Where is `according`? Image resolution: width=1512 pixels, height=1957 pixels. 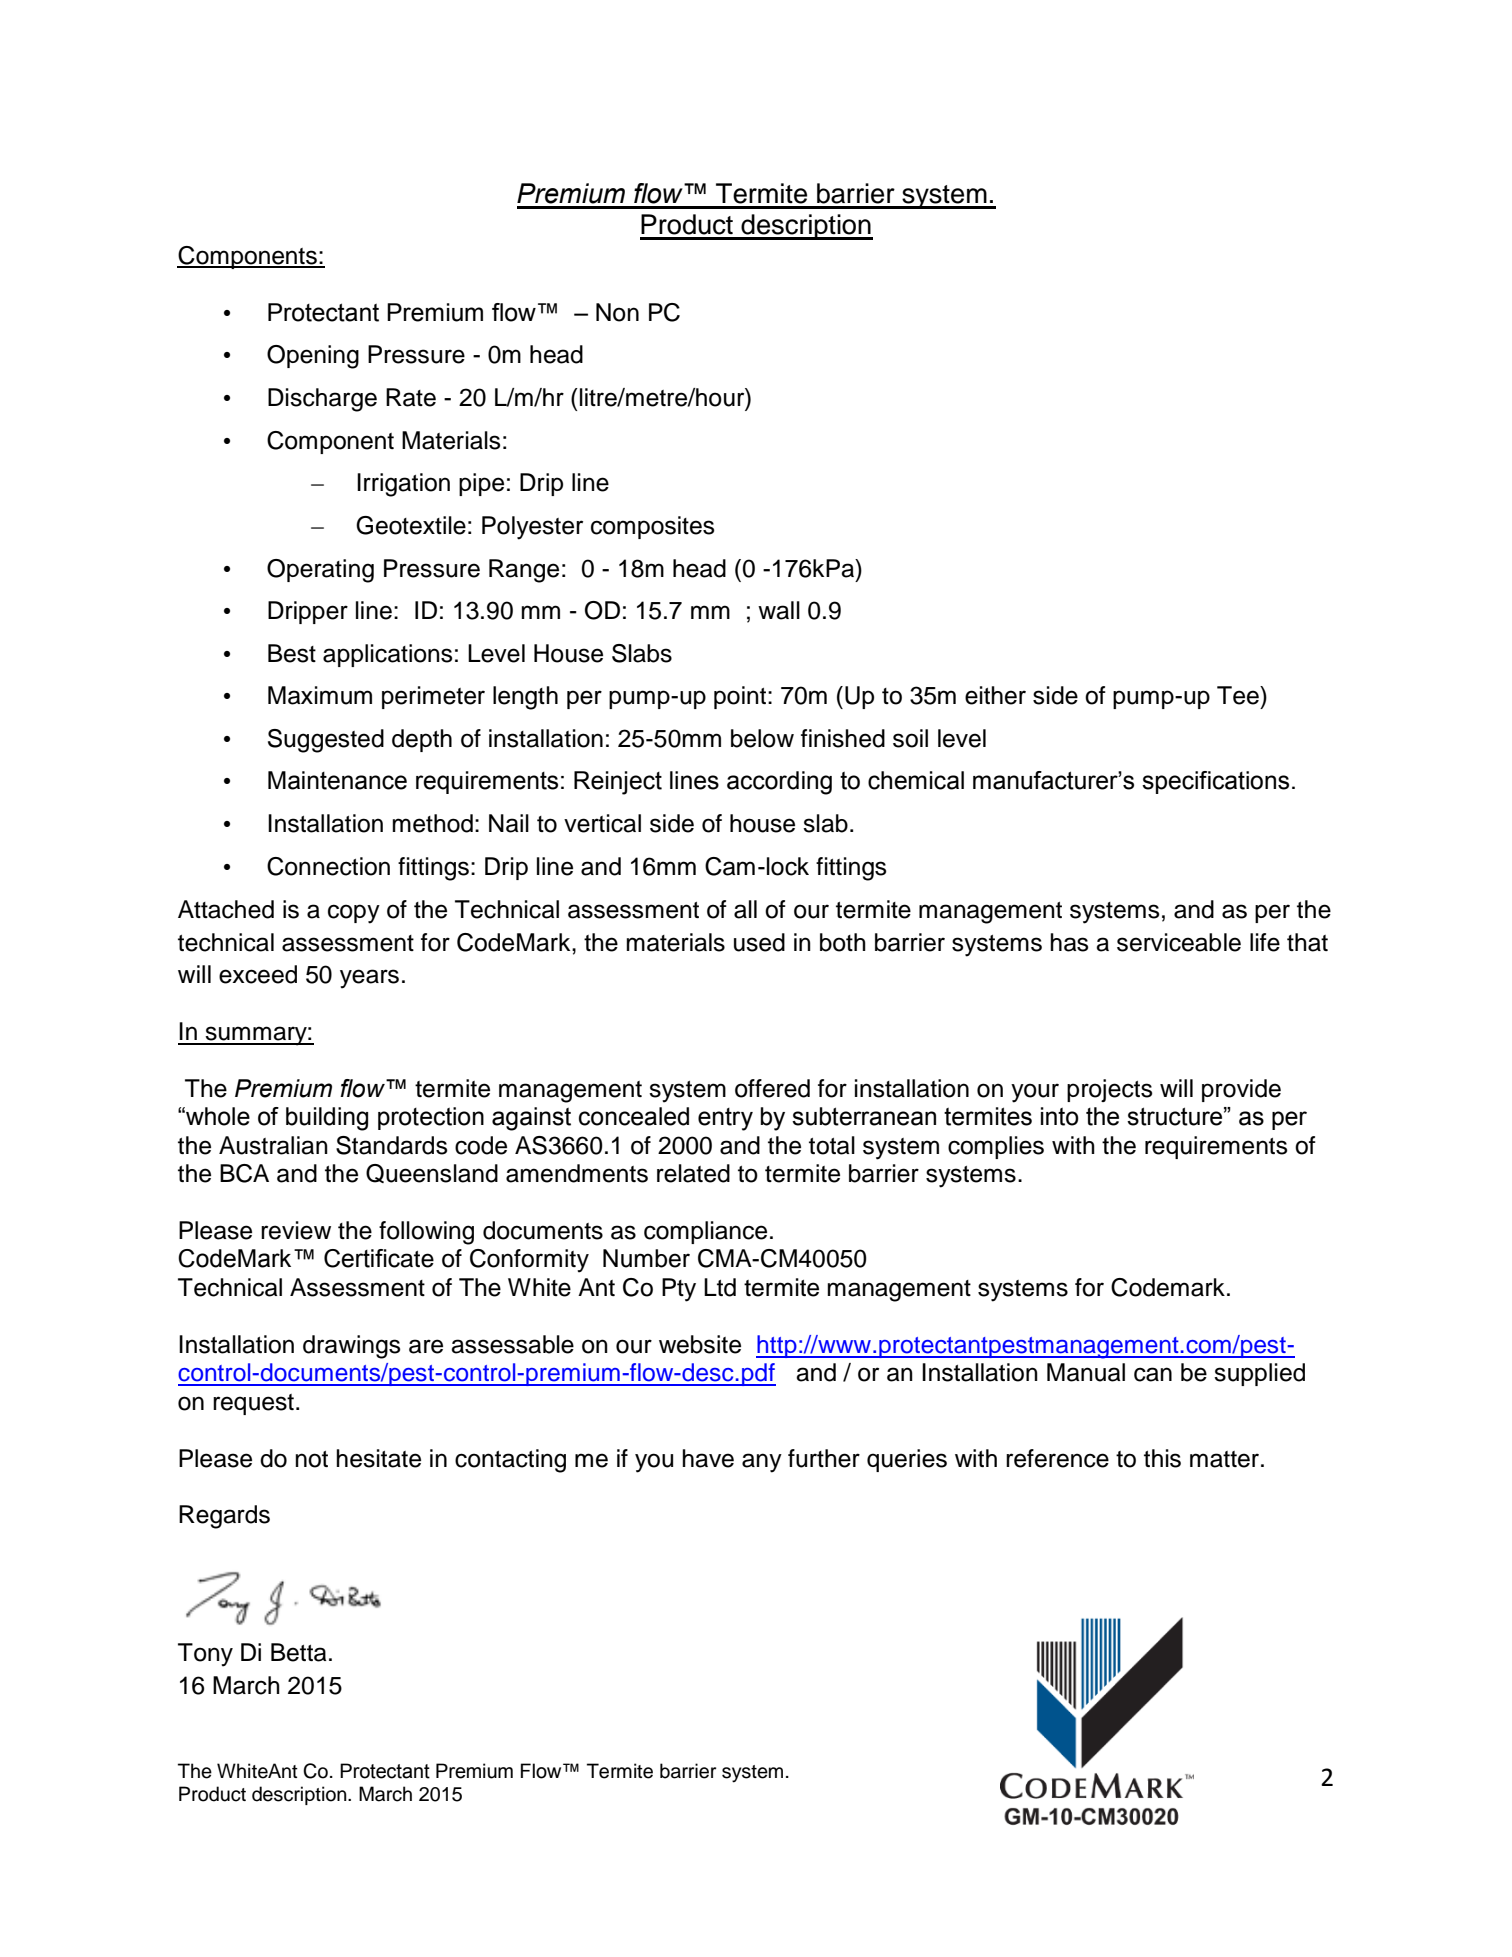
according is located at coordinates (779, 783).
